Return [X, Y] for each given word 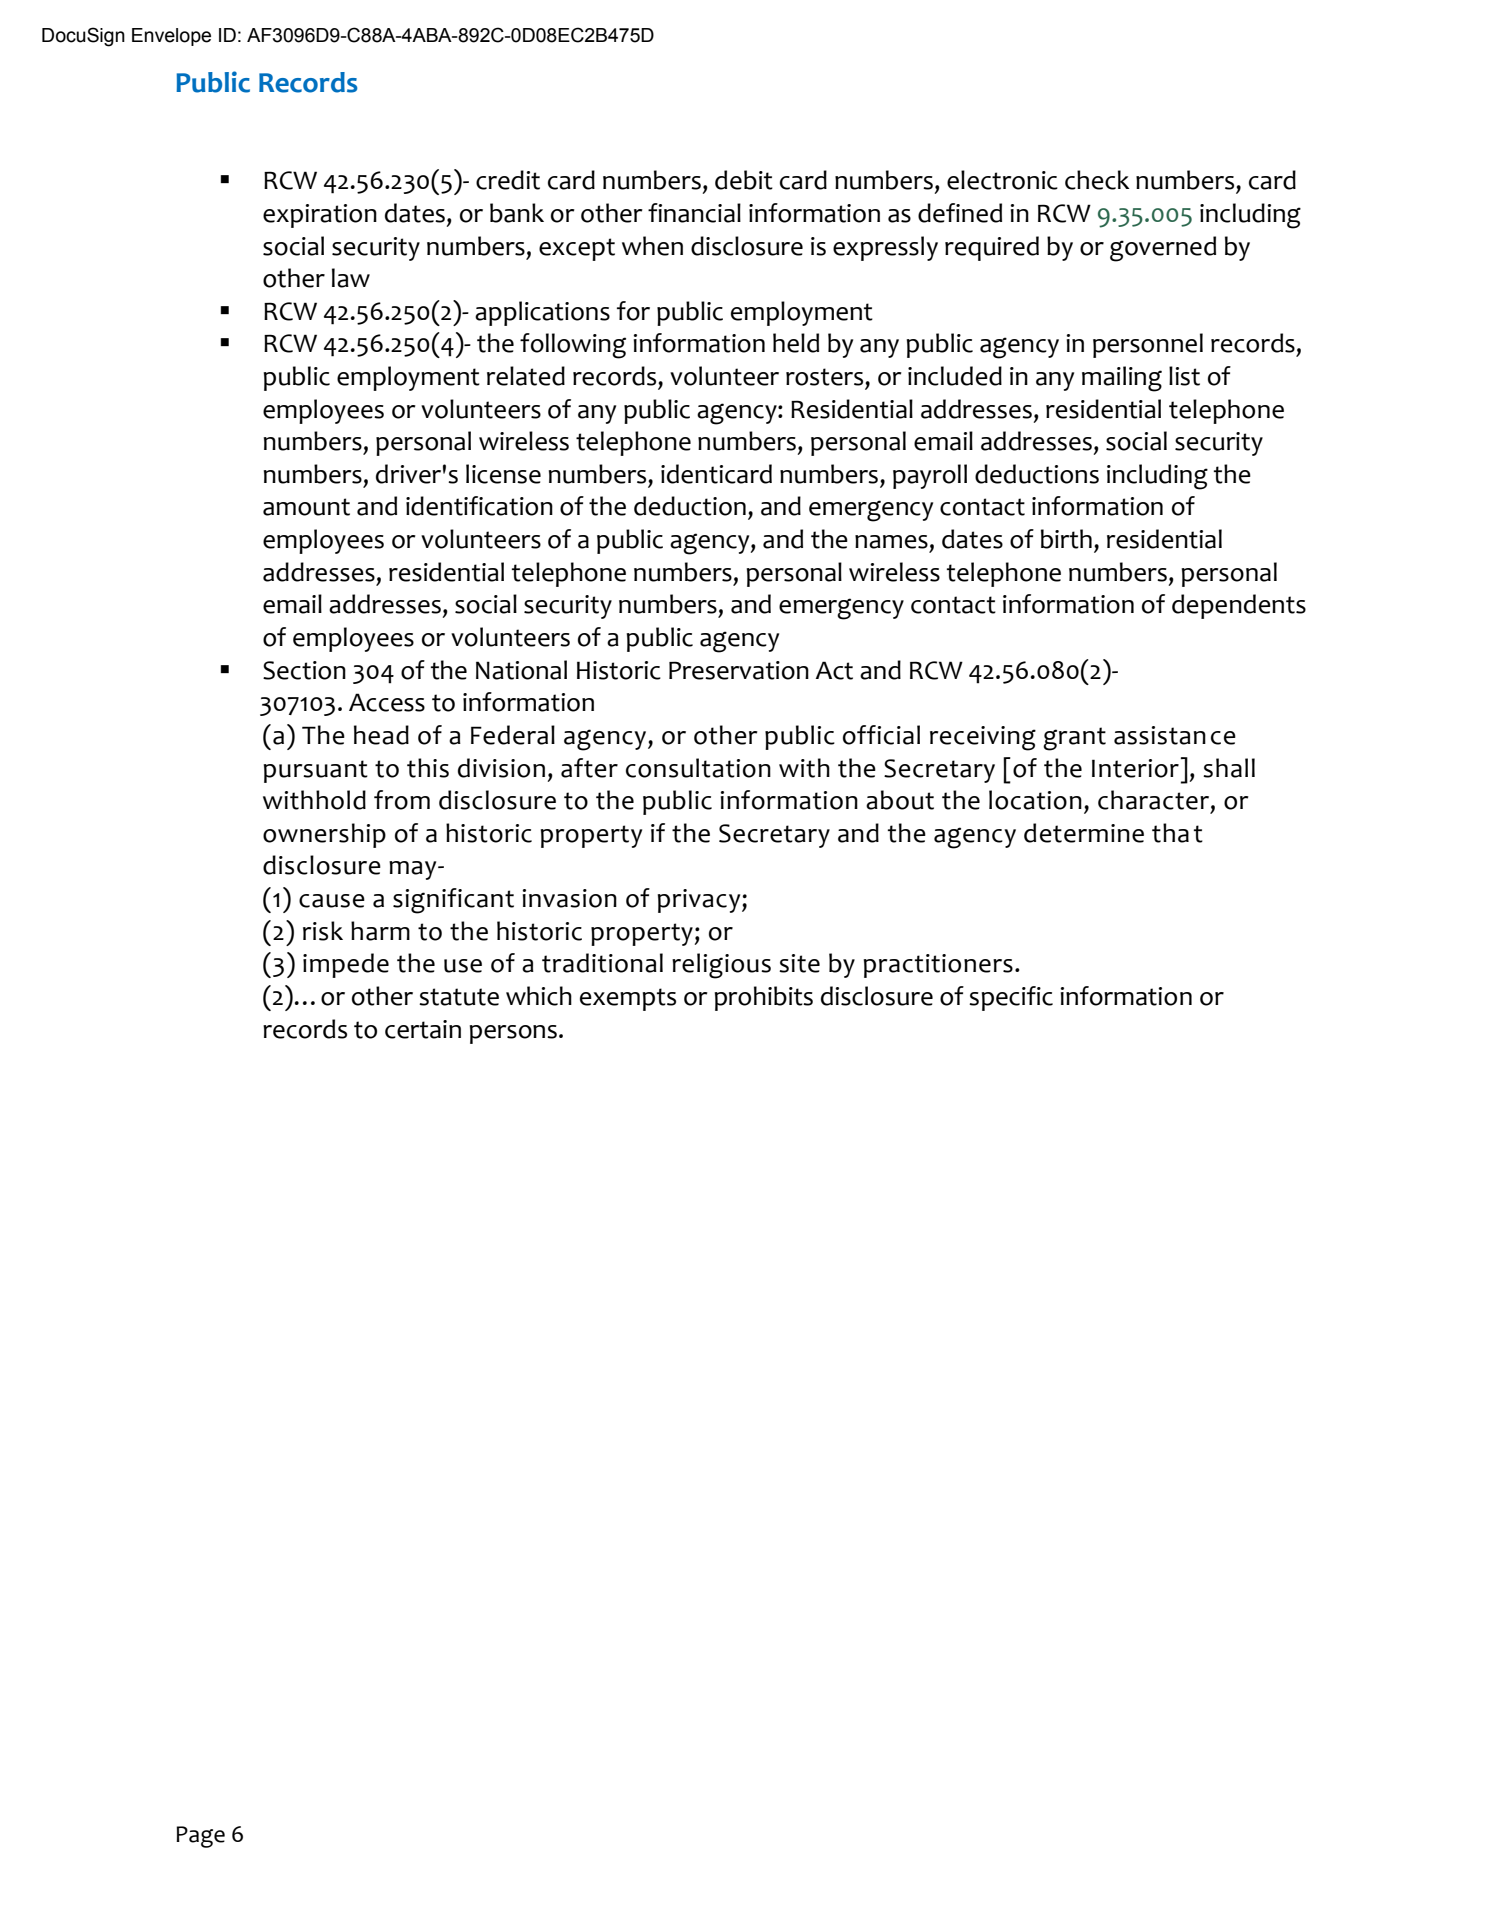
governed [1163, 249]
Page [200, 1837]
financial [694, 213]
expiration [320, 216]
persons [513, 1034]
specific [1011, 998]
